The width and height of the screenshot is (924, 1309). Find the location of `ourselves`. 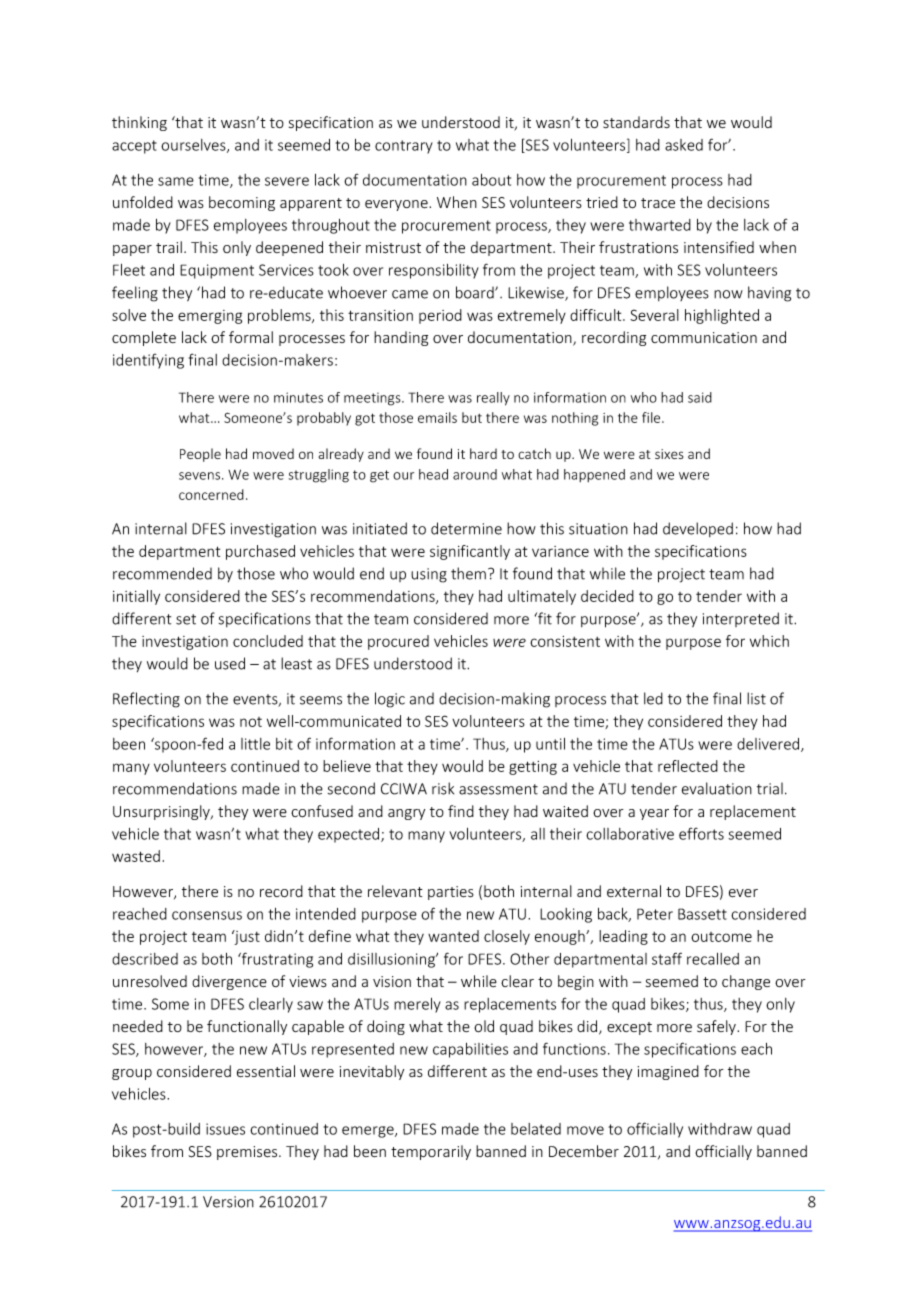

ourselves is located at coordinates (194, 146).
